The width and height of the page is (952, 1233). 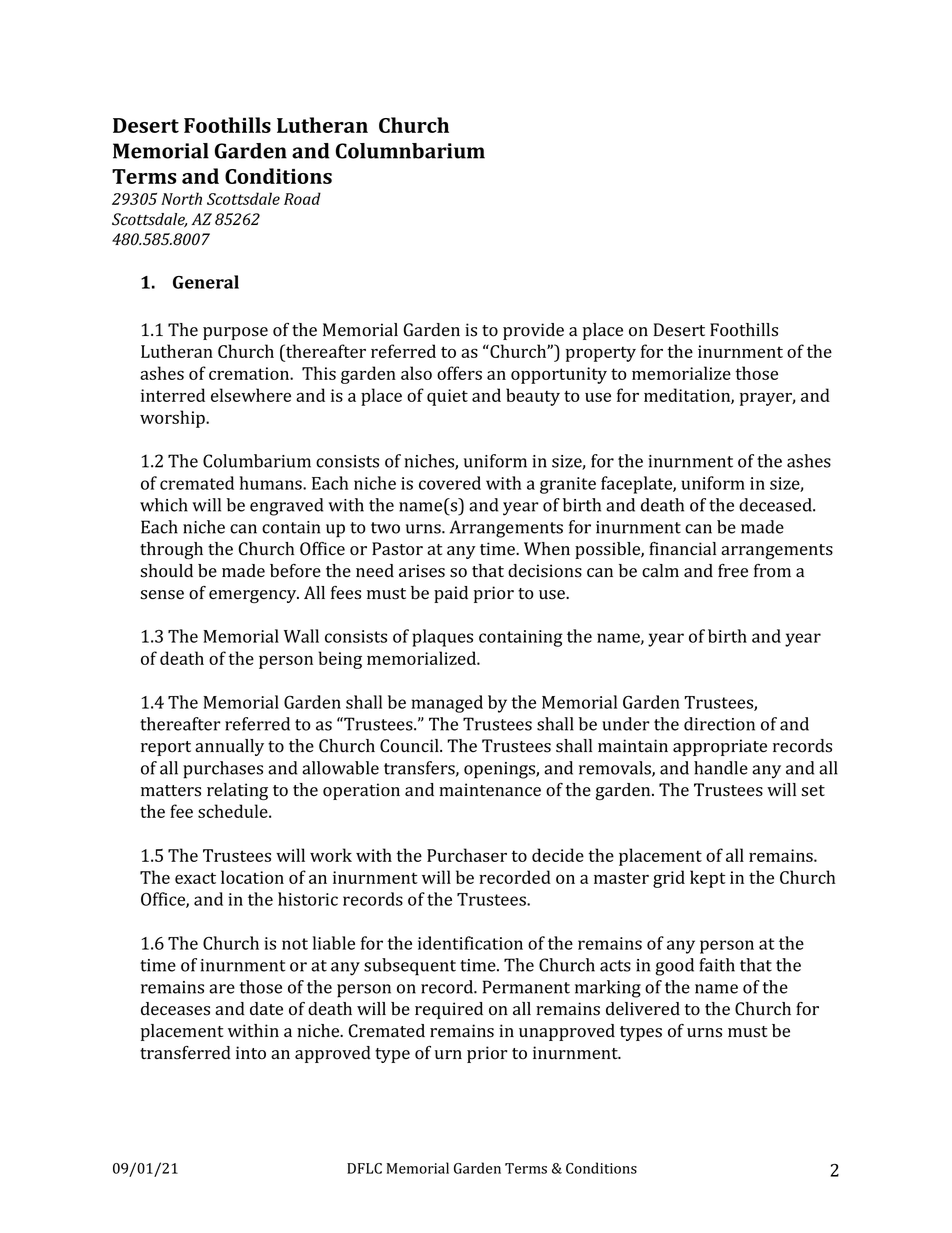 What do you see at coordinates (266, 1009) in the page?
I see `date` at bounding box center [266, 1009].
